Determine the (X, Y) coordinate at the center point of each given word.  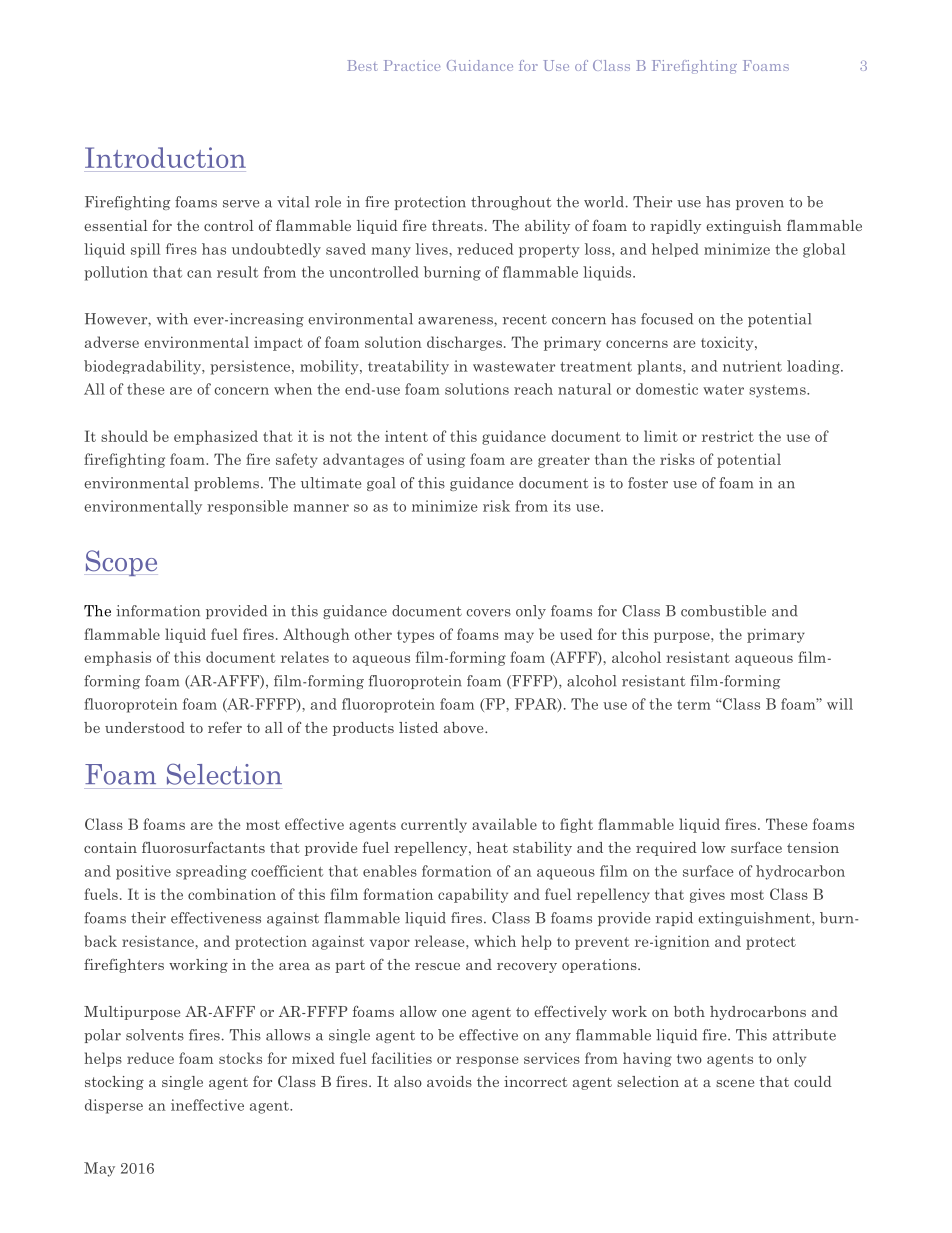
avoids (449, 1081)
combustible (723, 611)
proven (760, 205)
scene (735, 1083)
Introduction (165, 157)
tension (813, 847)
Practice (412, 65)
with (172, 319)
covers (488, 613)
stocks (240, 1058)
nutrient (752, 366)
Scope (121, 563)
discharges (464, 343)
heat (492, 847)
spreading (211, 872)
